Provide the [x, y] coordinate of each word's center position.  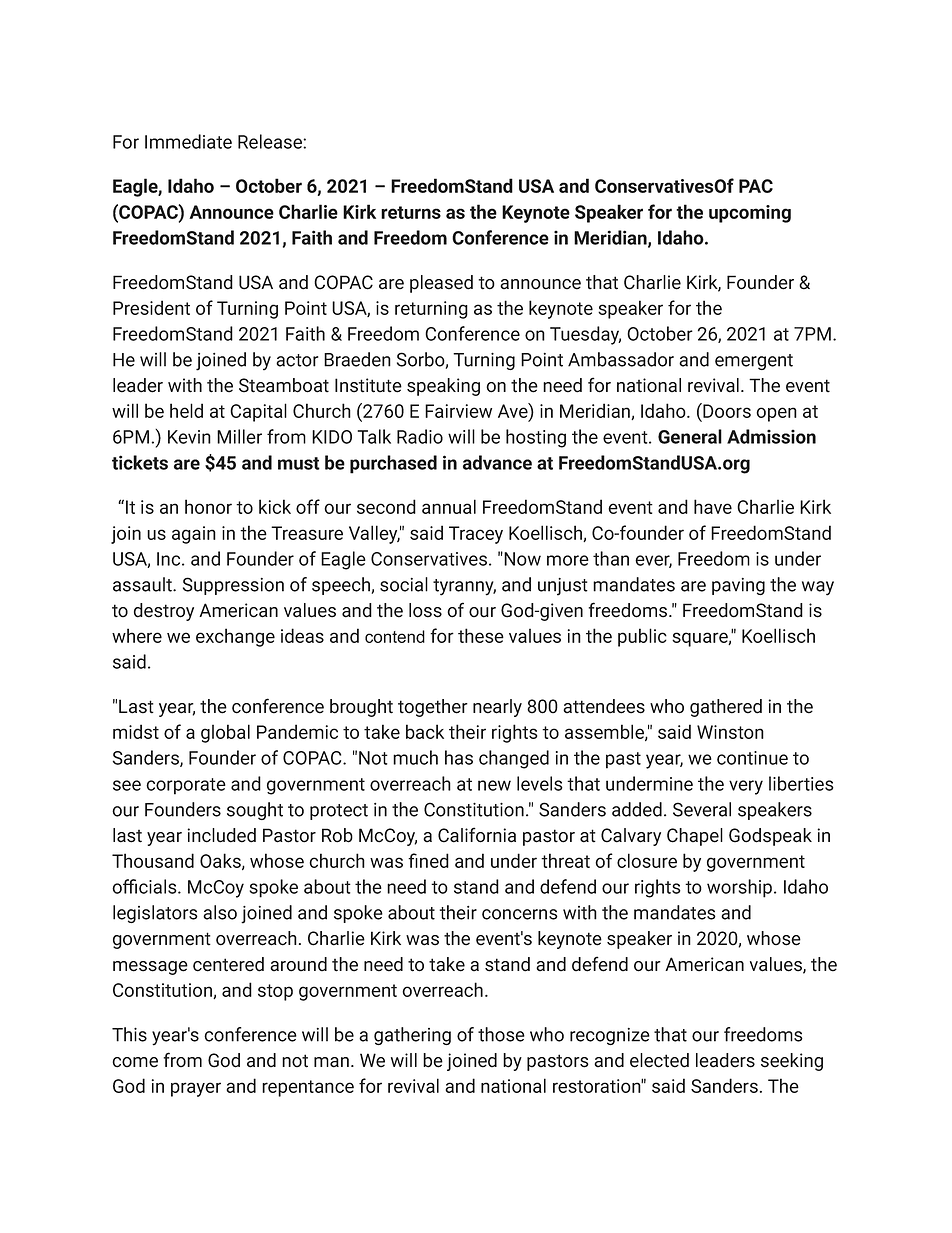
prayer [196, 1089]
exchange [235, 637]
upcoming [750, 214]
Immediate [188, 141]
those [501, 1034]
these [481, 635]
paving [738, 586]
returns [411, 212]
